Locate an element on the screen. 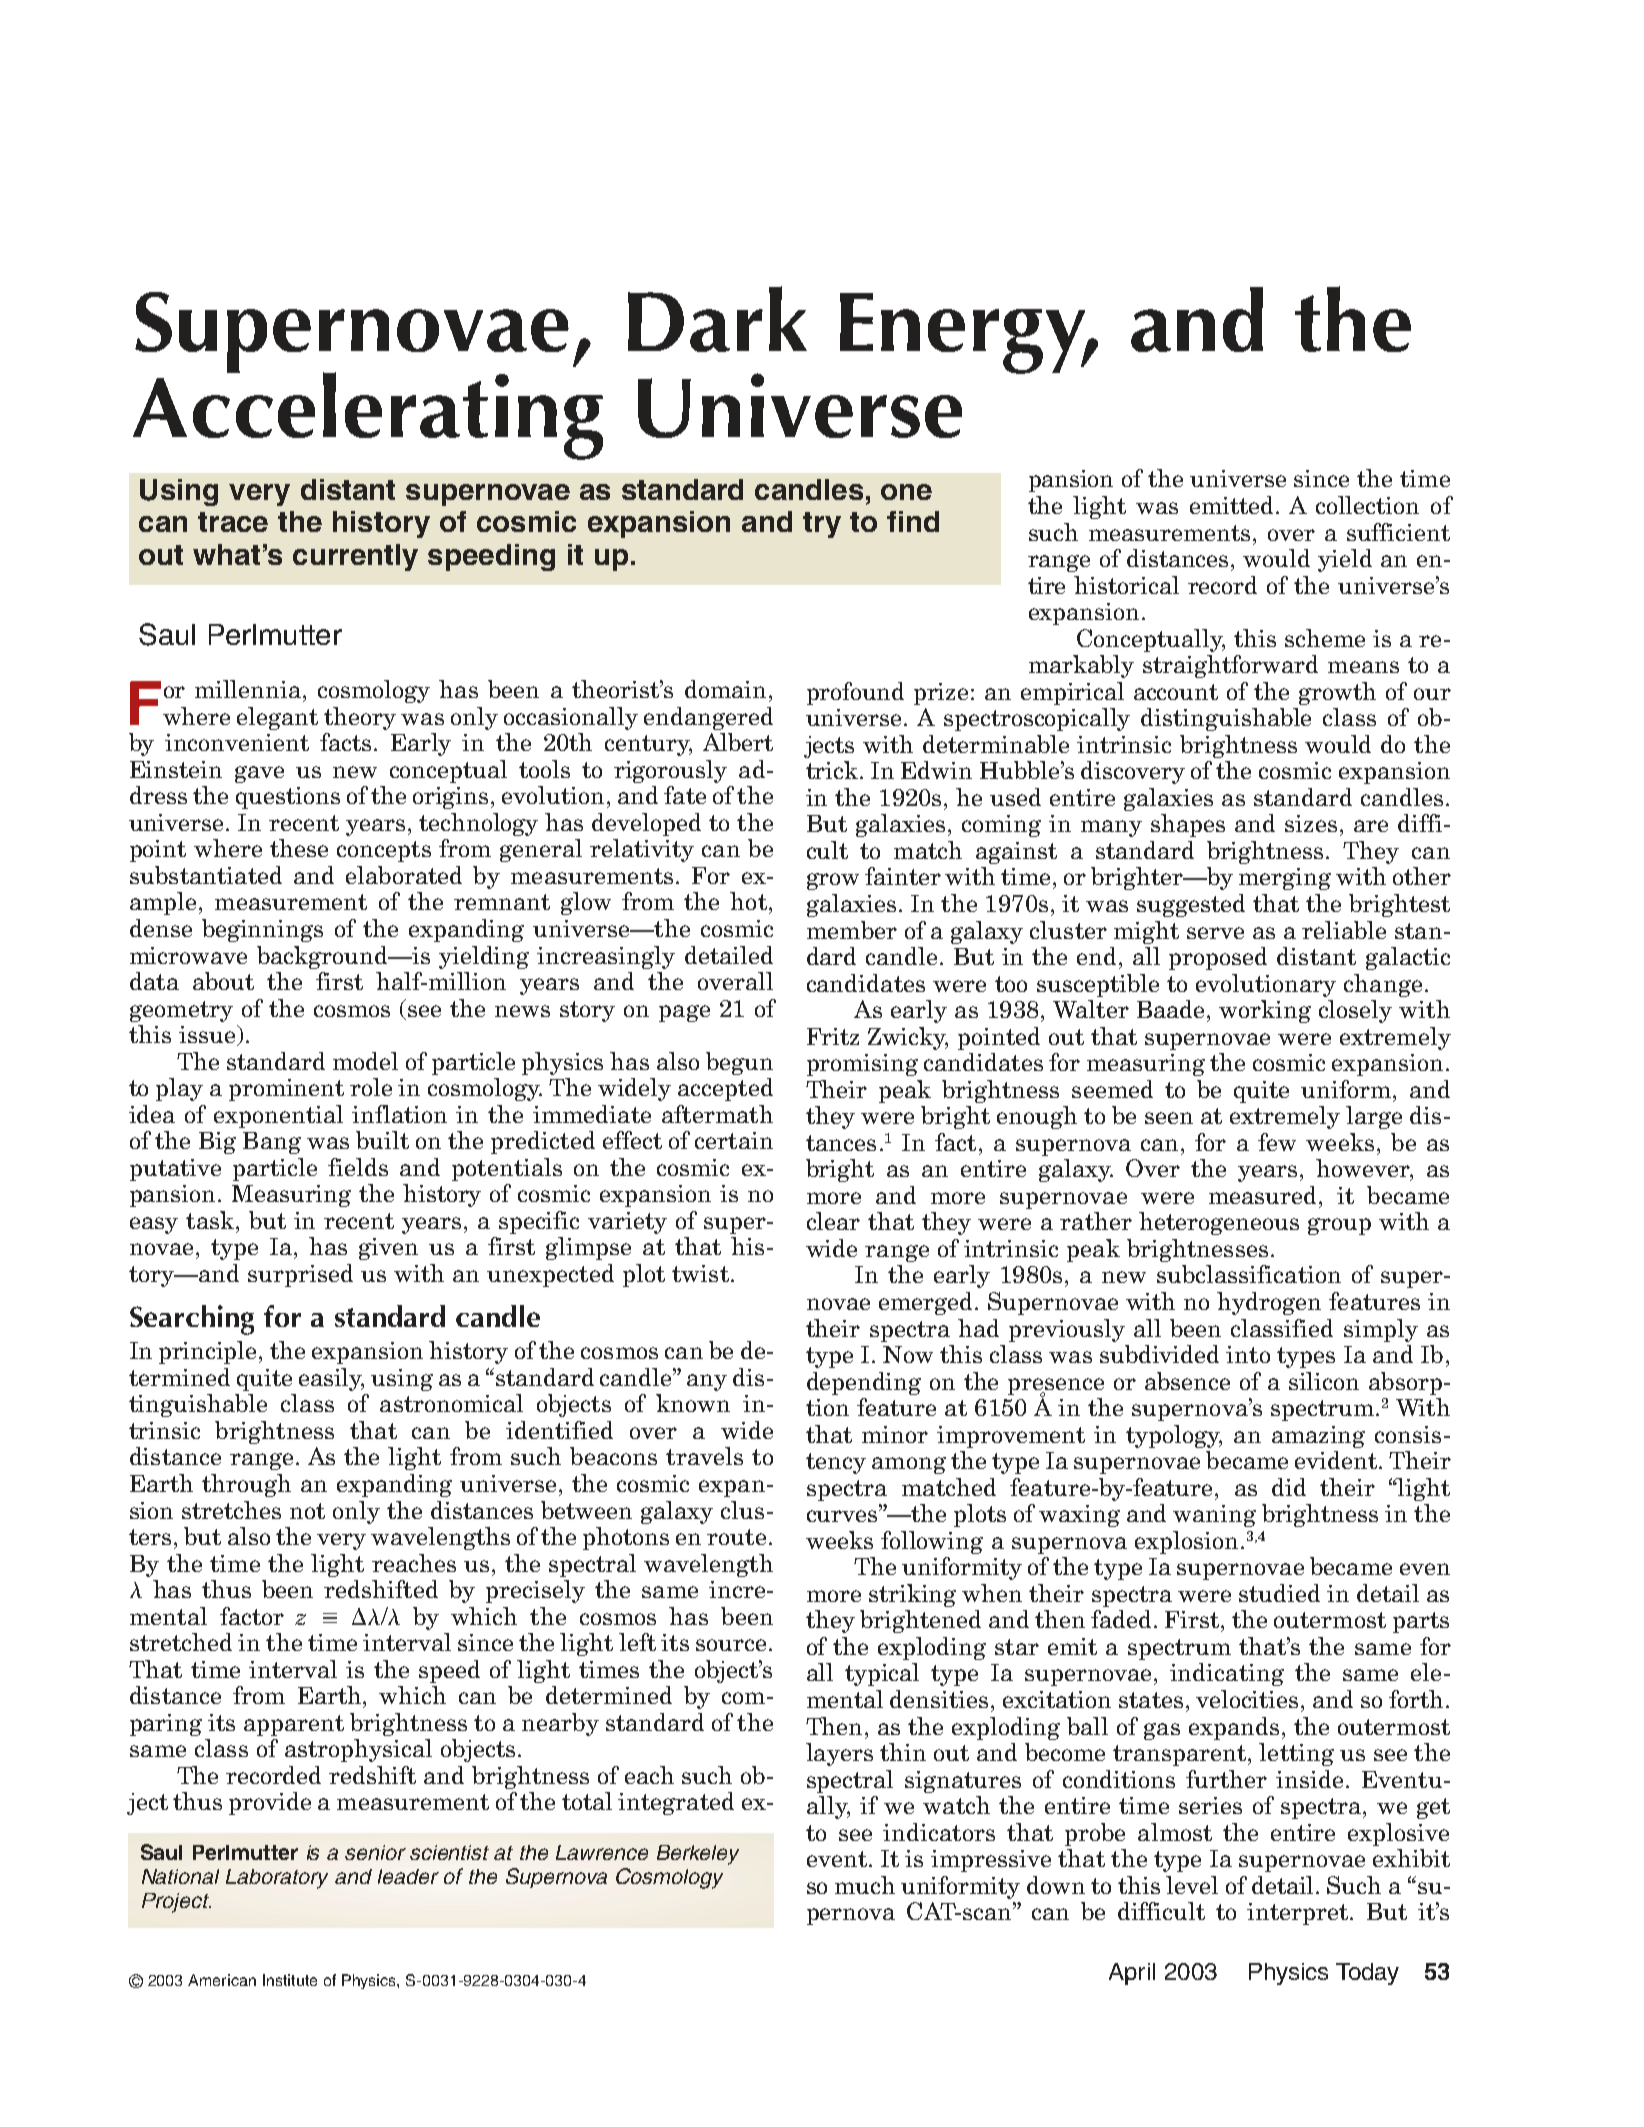 This screenshot has height=2127, width=1644. much is located at coordinates (865, 1885).
